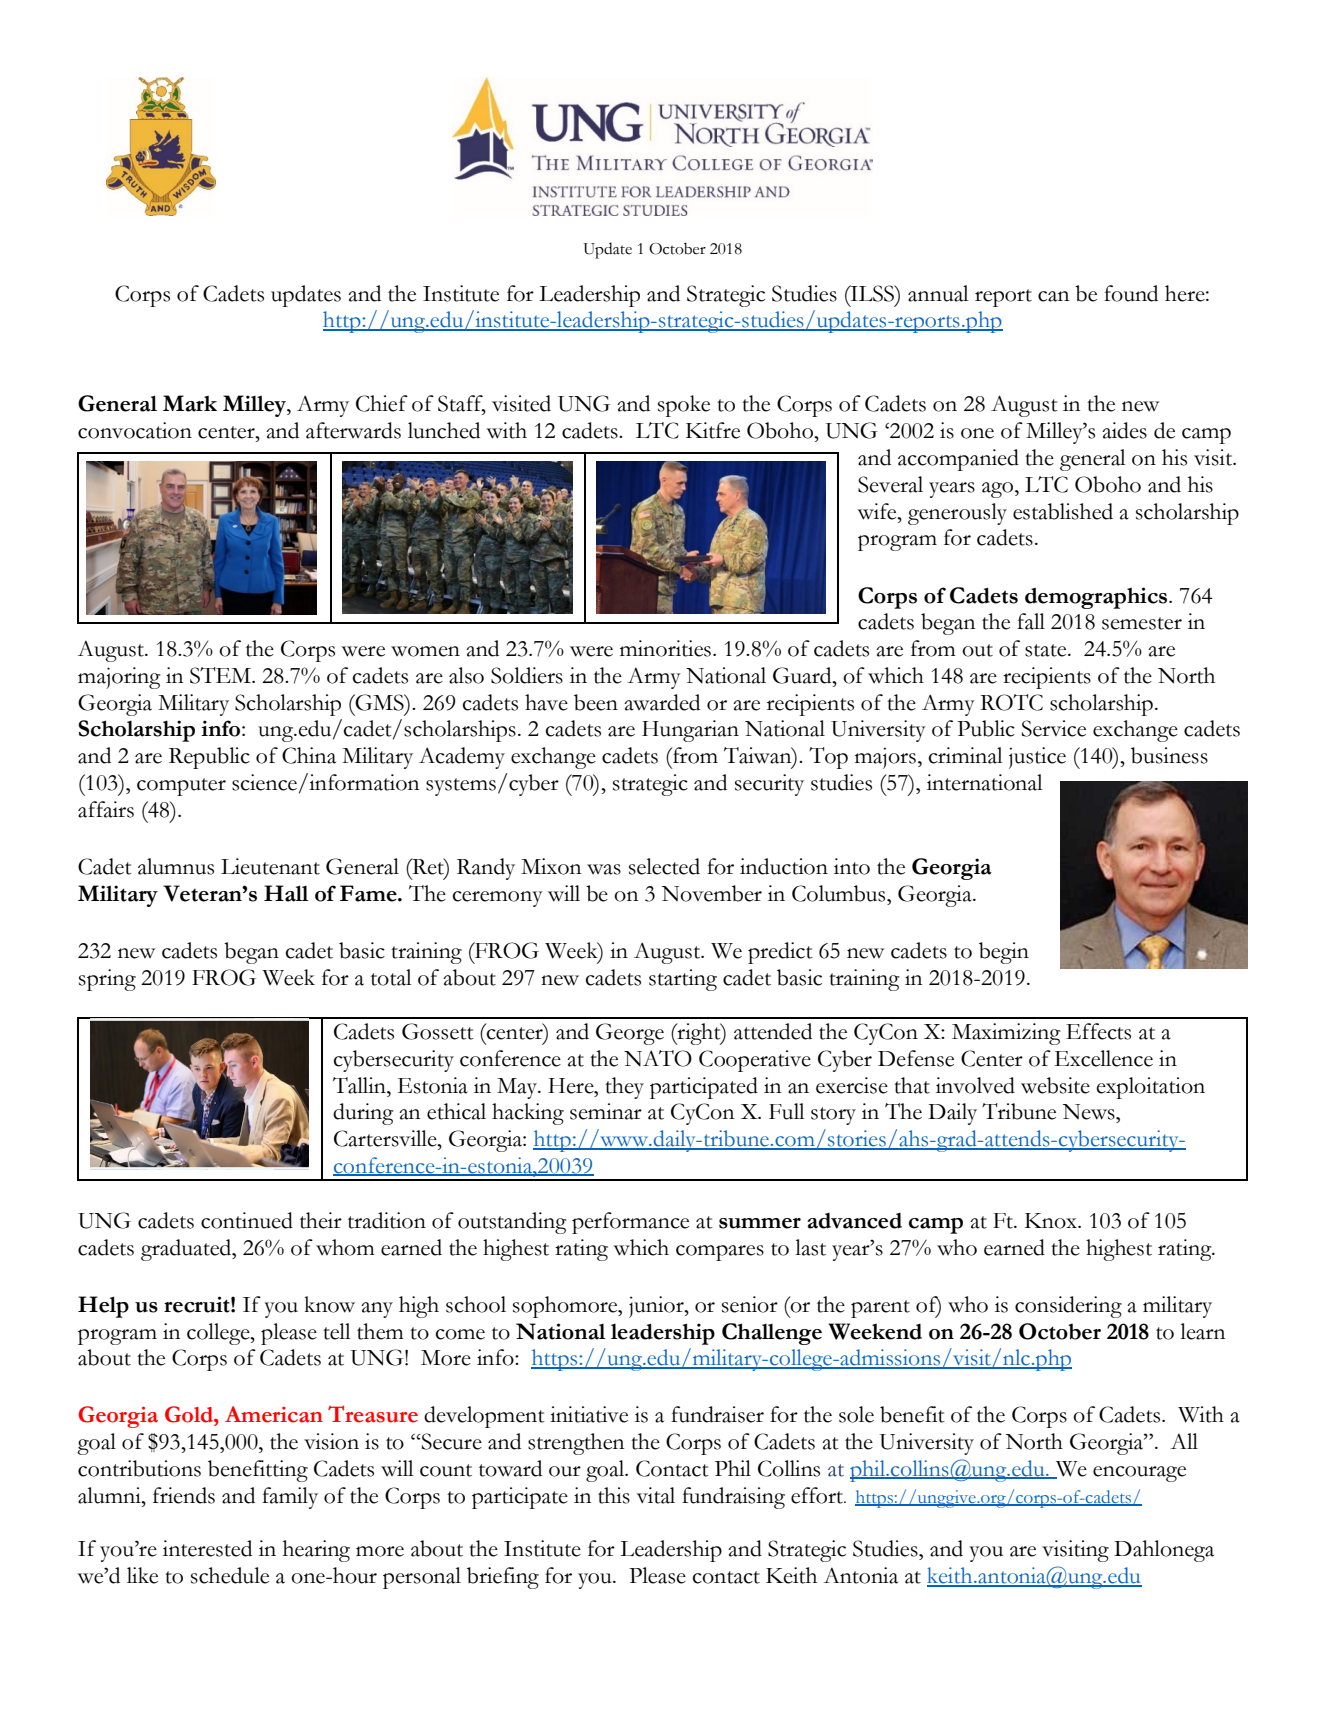 This image has height=1715, width=1325. Describe the element at coordinates (270, 866) in the image. I see `Lieutenant` at that location.
